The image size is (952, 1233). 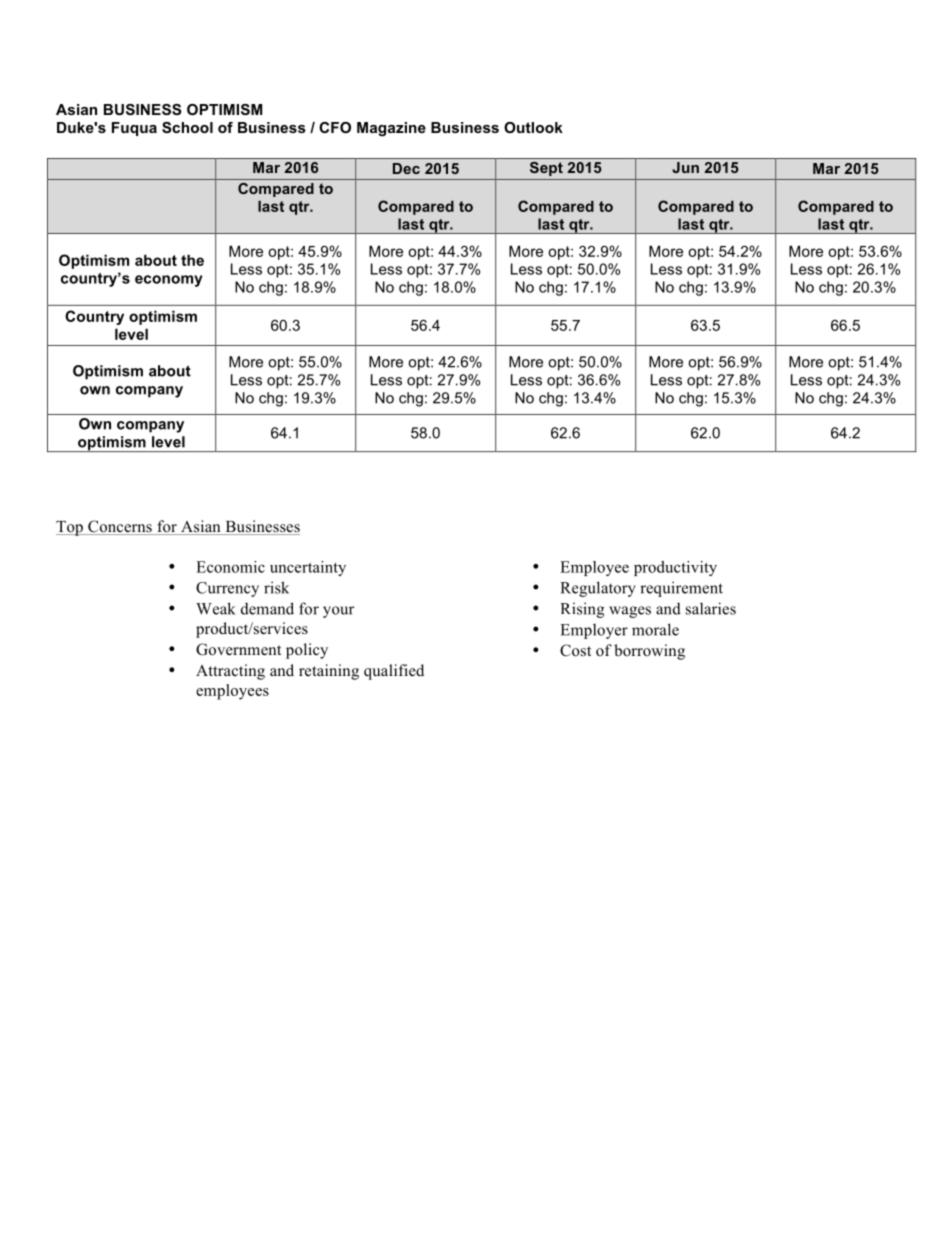 I want to click on Concerns, so click(x=120, y=527).
